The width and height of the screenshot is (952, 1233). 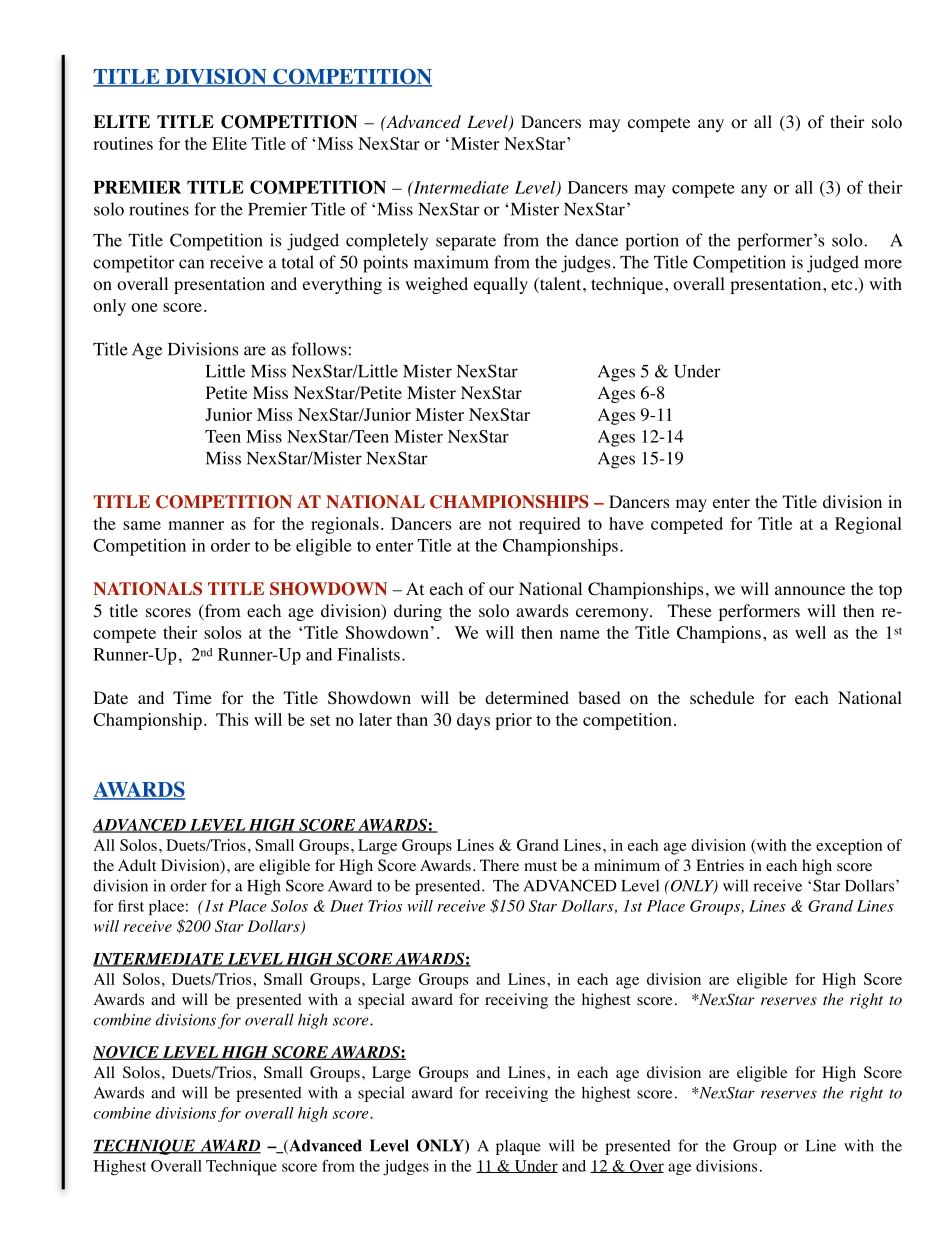 What do you see at coordinates (501, 285) in the screenshot?
I see `equally` at bounding box center [501, 285].
